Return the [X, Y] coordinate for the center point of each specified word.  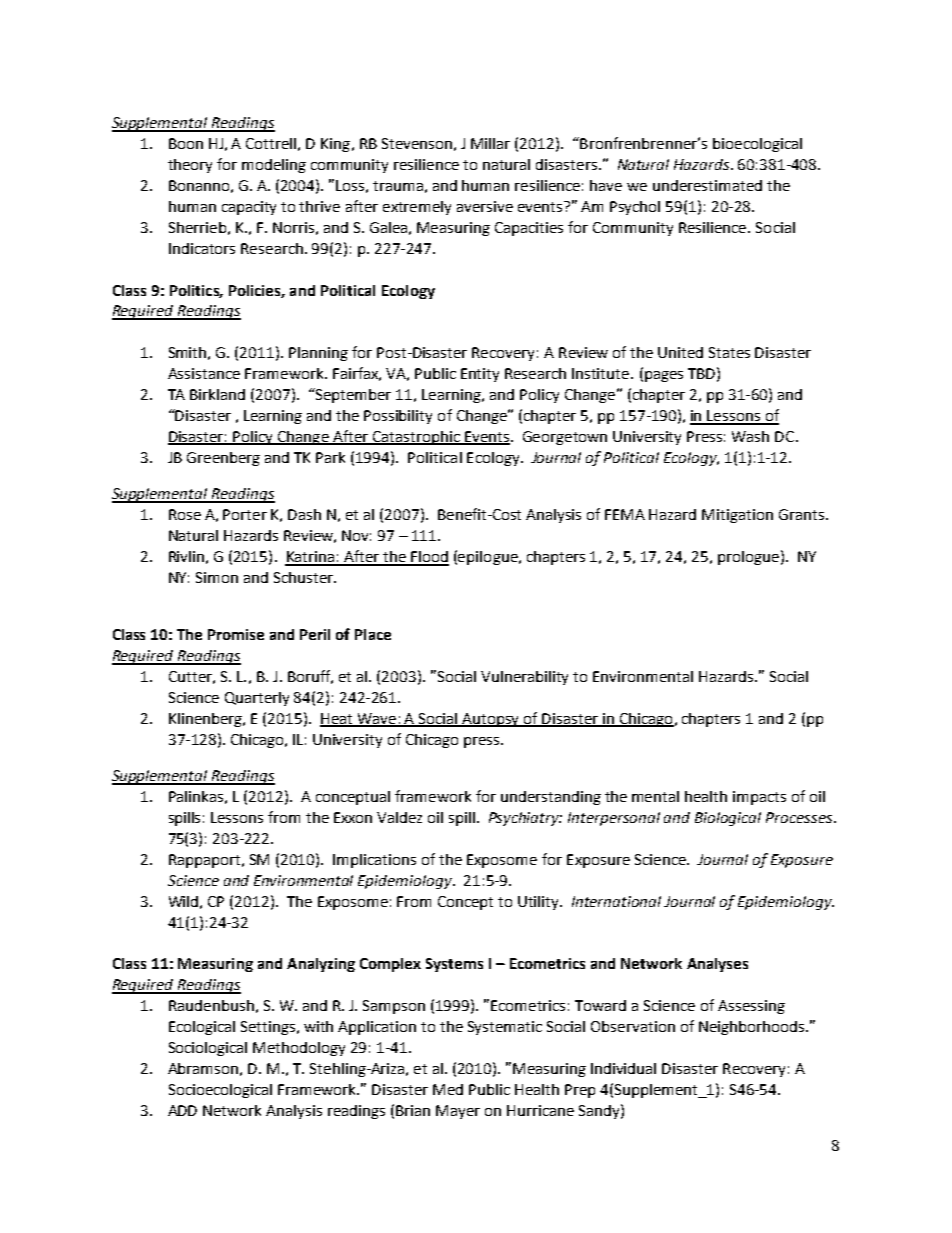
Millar [490, 143]
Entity [480, 375]
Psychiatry [525, 819]
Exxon [353, 817]
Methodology [299, 1049]
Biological [728, 819]
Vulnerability [524, 678]
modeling [274, 166]
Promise [236, 634]
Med [448, 1089]
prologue [748, 558]
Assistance [204, 373]
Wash [750, 436]
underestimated [707, 185]
